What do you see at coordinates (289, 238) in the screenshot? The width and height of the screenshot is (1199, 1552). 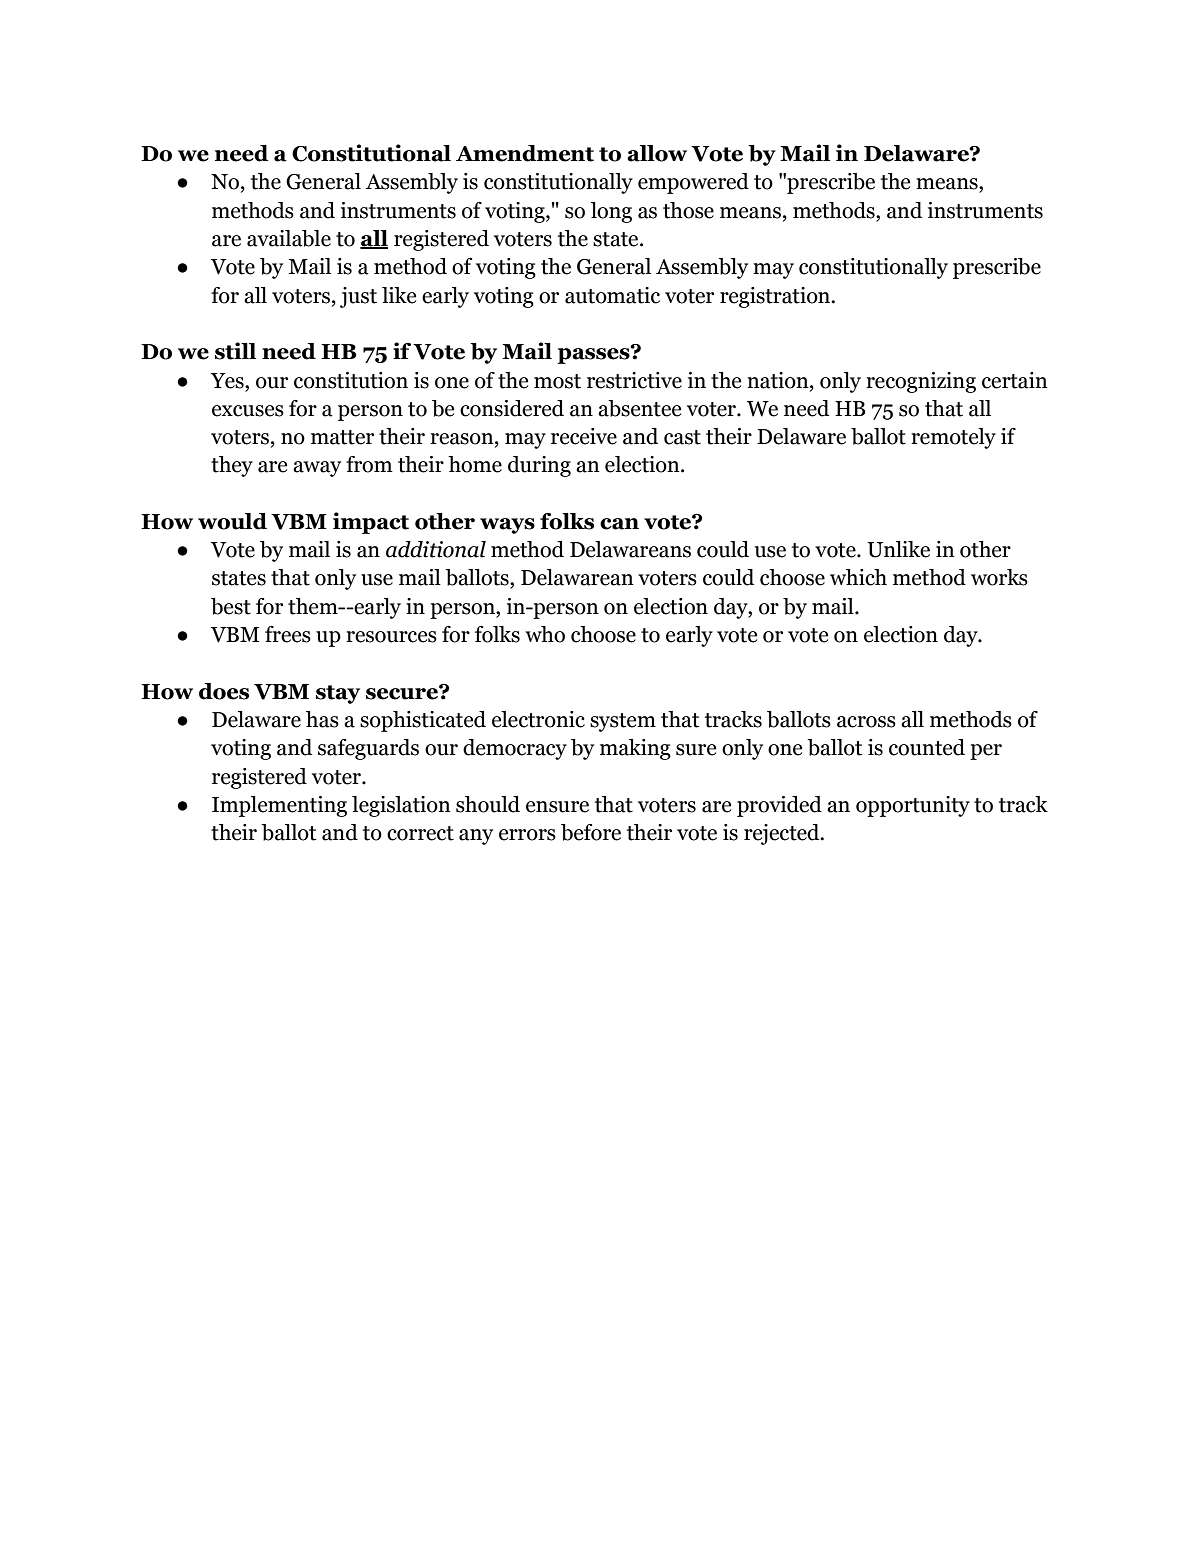 I see `available` at bounding box center [289, 238].
